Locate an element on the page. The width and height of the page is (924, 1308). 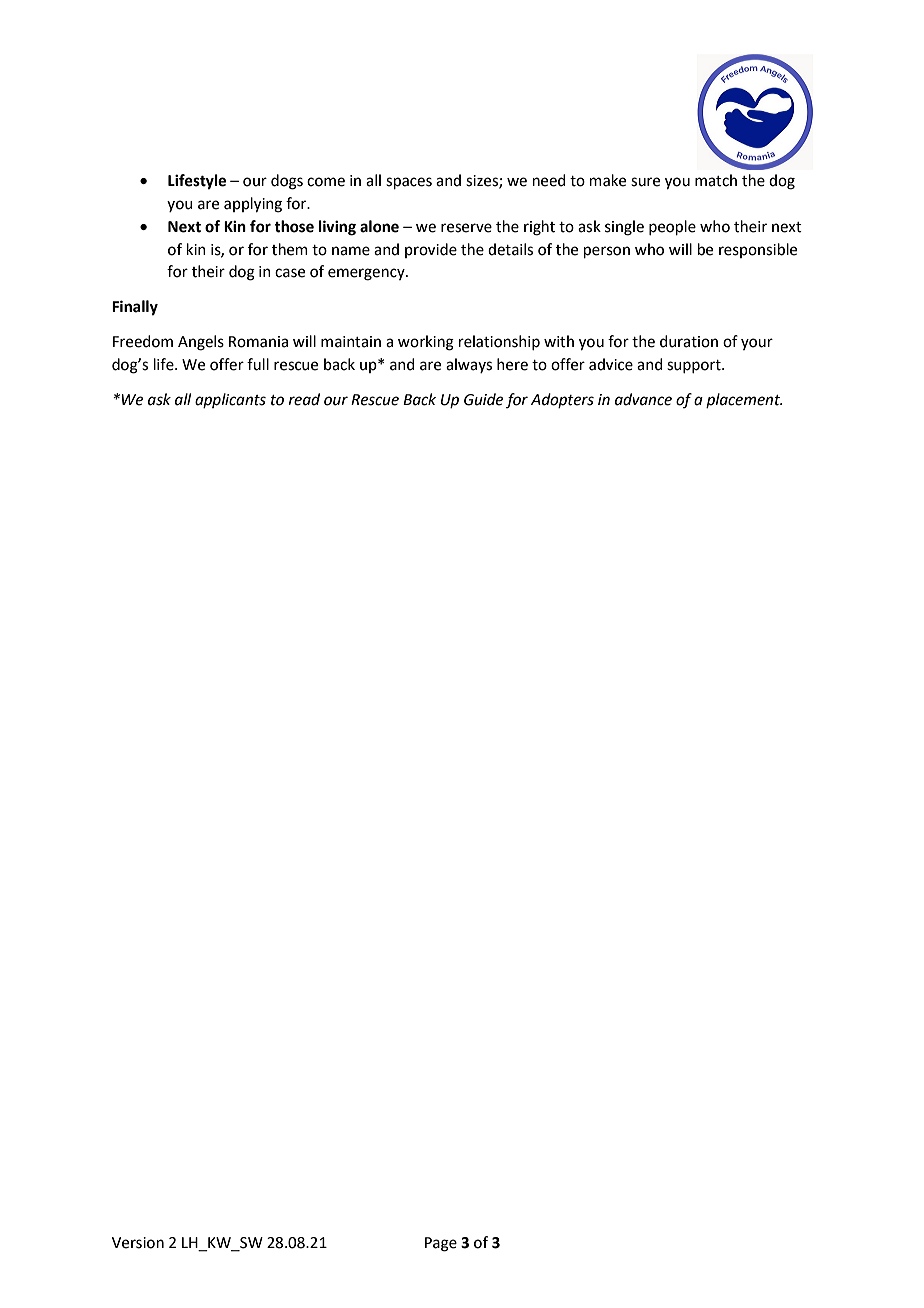
applicants is located at coordinates (230, 400).
